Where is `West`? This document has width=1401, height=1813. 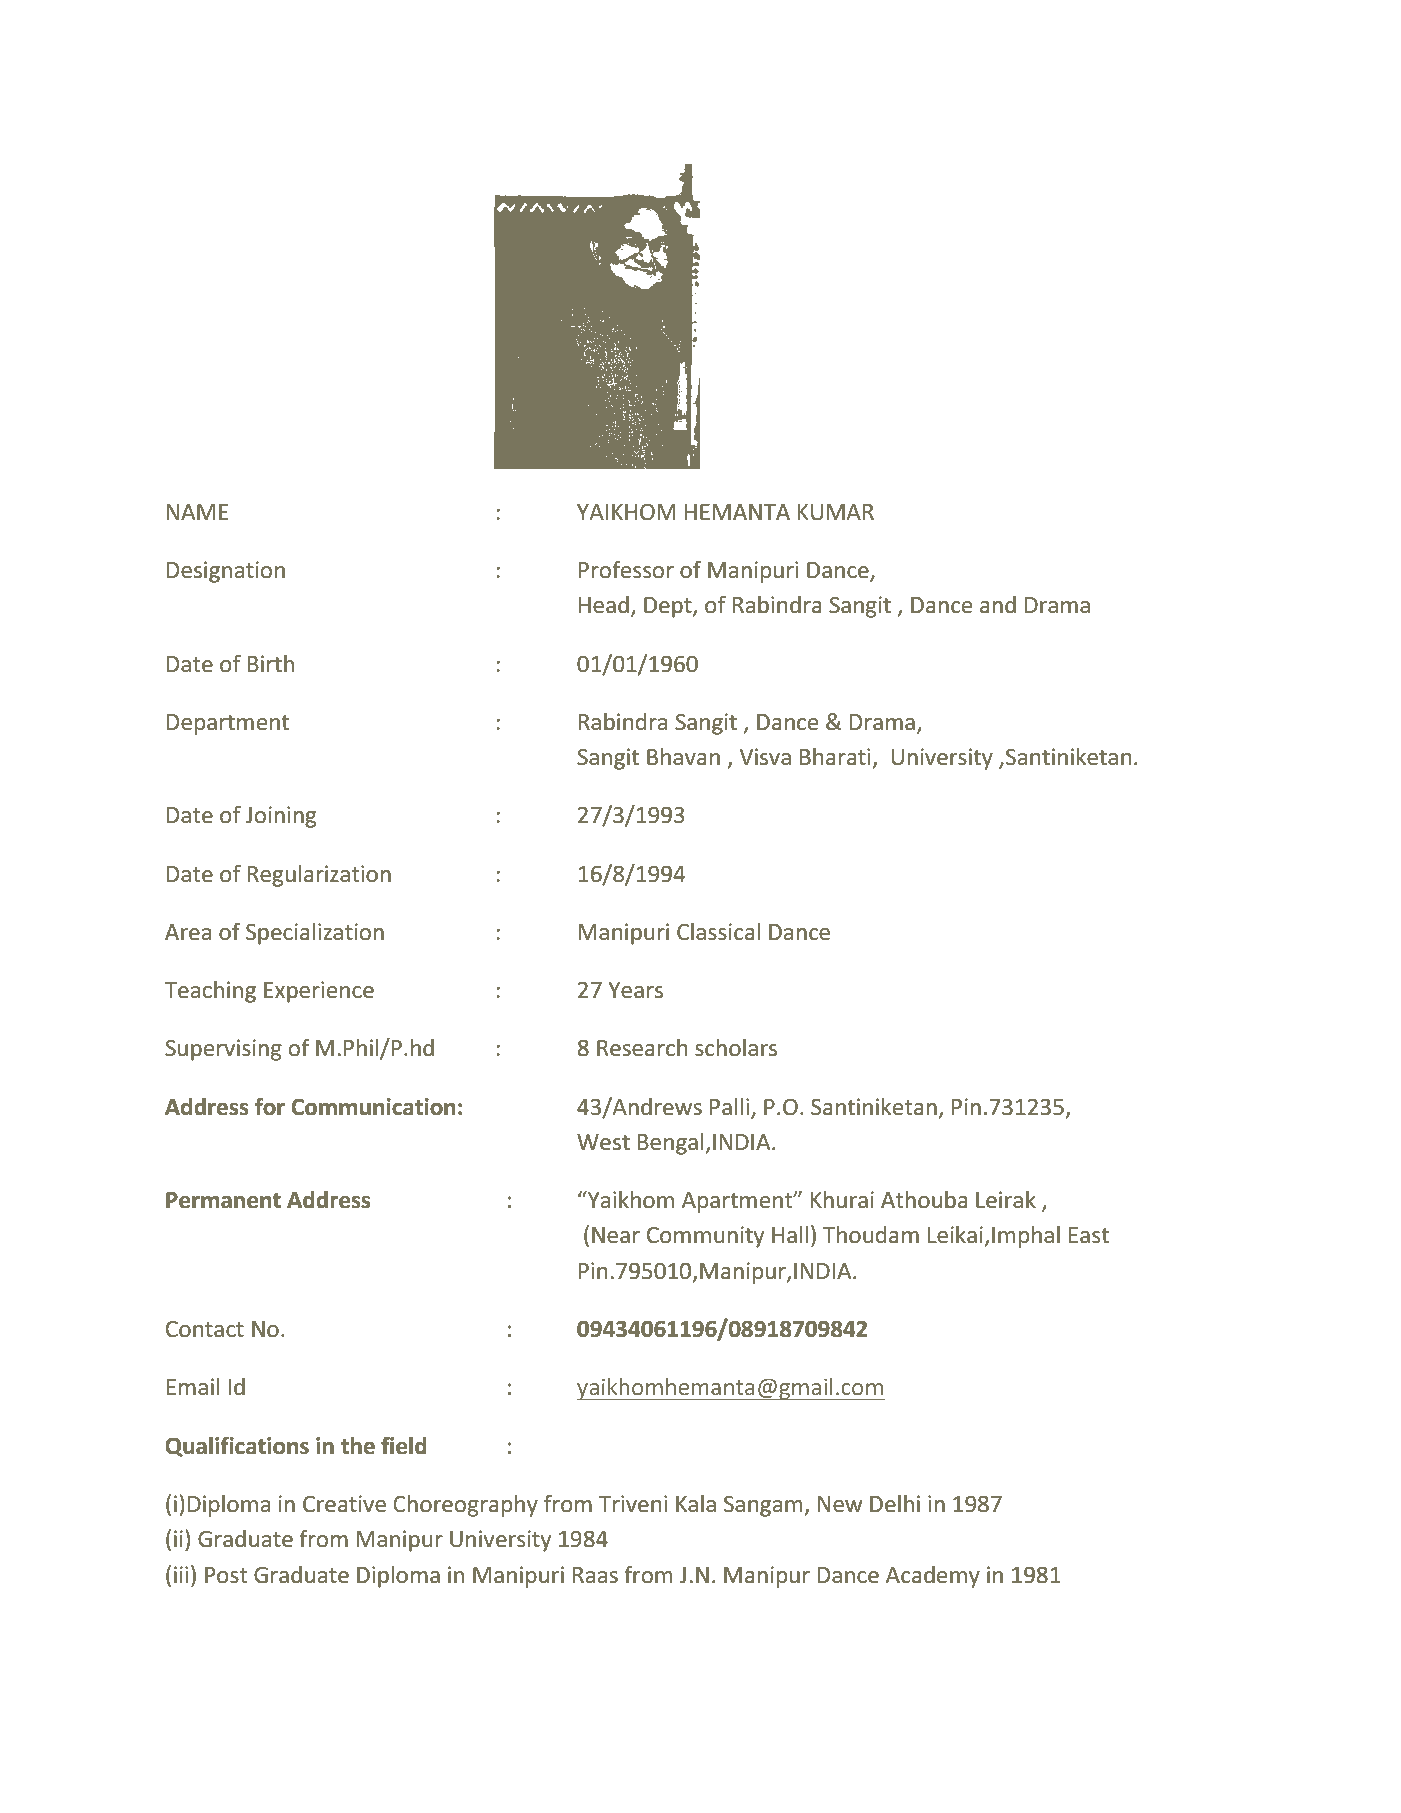 West is located at coordinates (603, 1142).
